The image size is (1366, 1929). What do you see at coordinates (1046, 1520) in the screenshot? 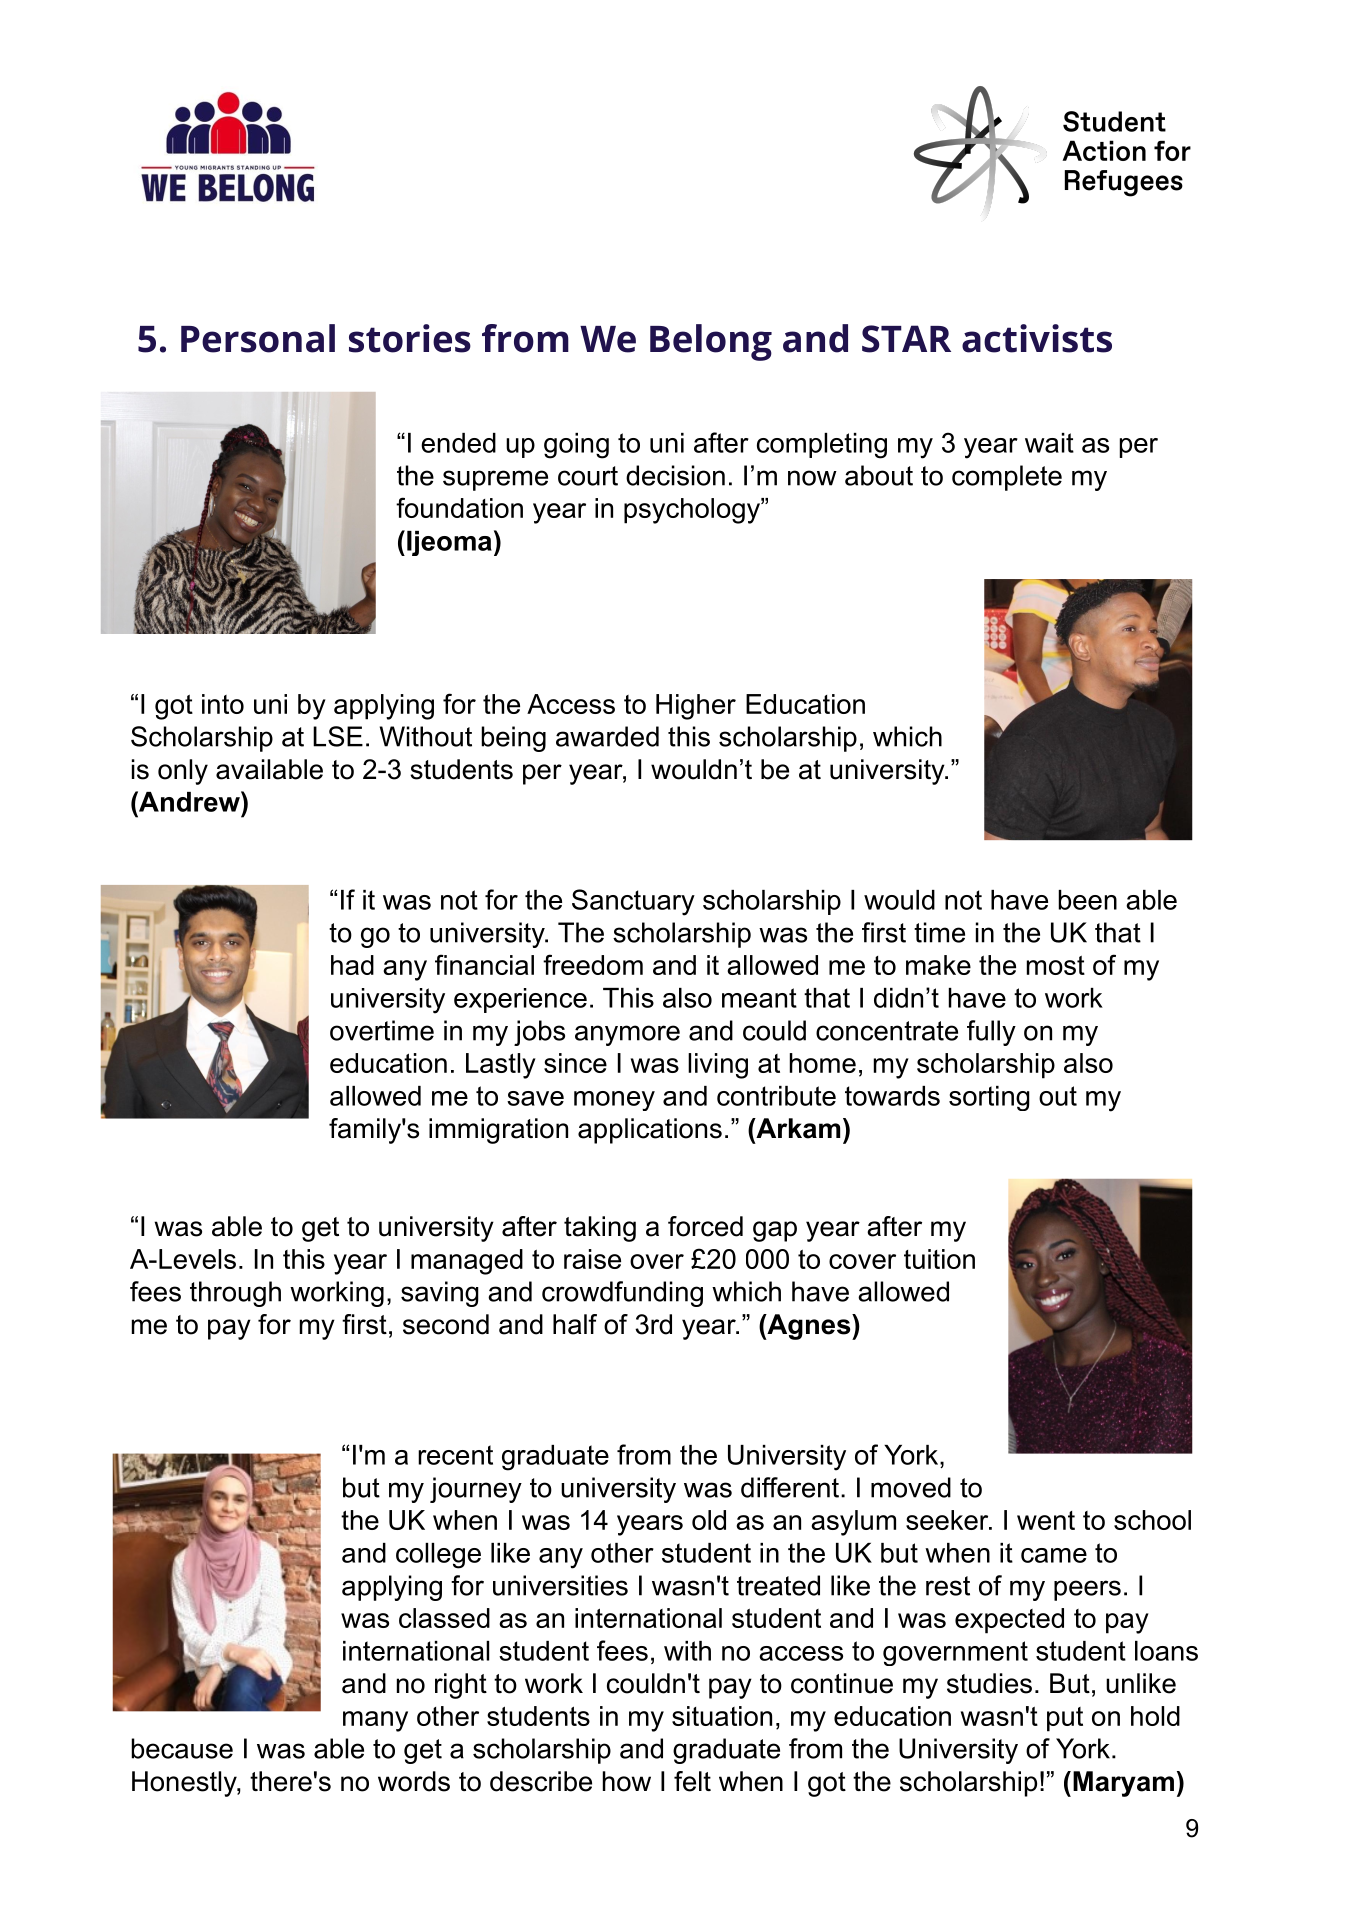
I see `went` at bounding box center [1046, 1520].
